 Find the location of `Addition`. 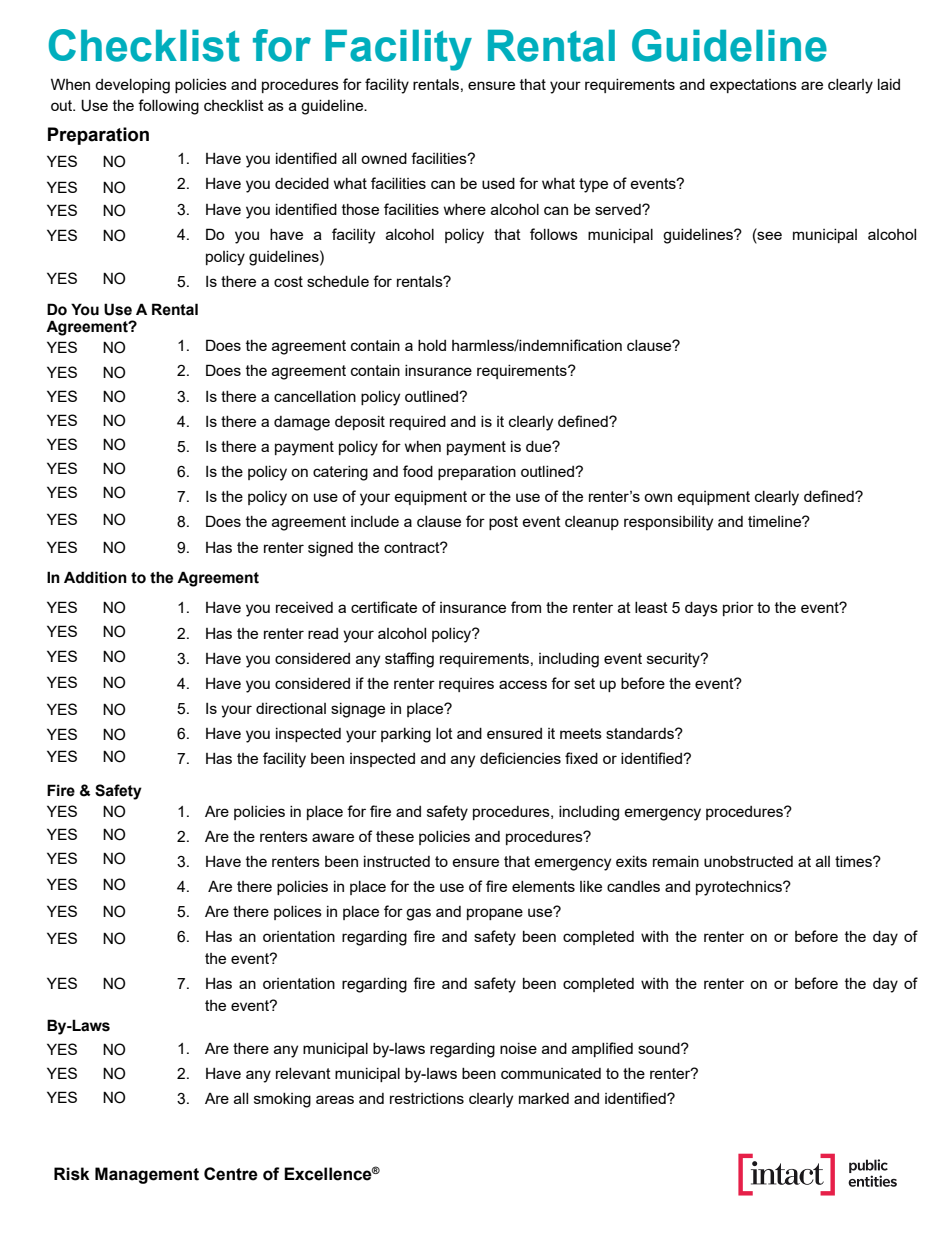

Addition is located at coordinates (95, 577).
